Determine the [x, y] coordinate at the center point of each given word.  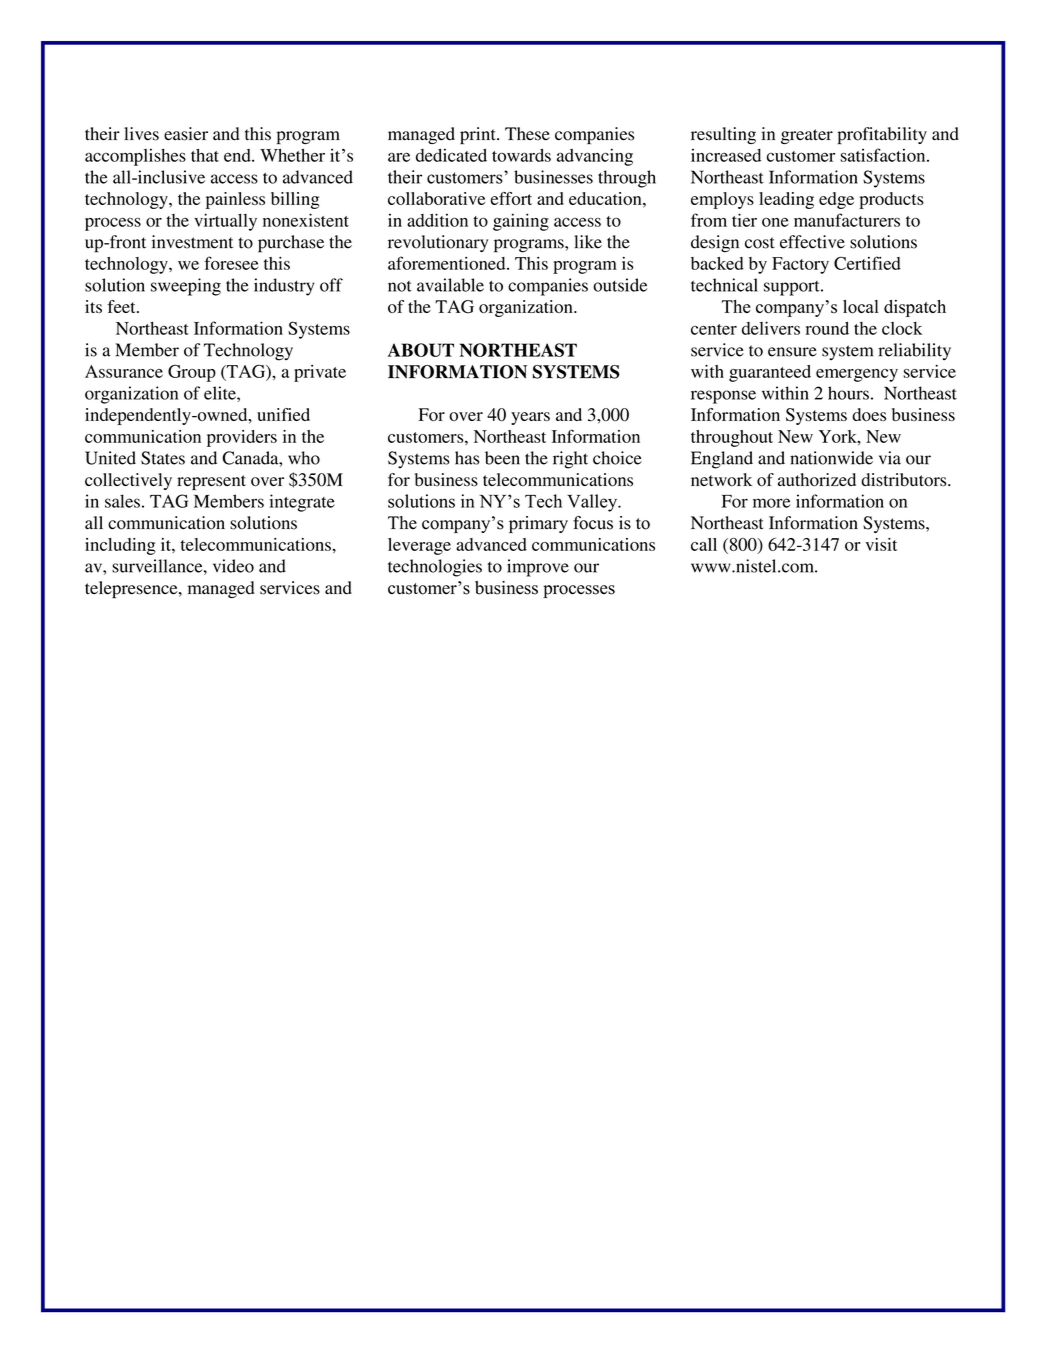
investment [192, 242]
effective [812, 242]
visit [881, 544]
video [233, 566]
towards [521, 155]
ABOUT [421, 350]
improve [538, 568]
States [163, 458]
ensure [792, 352]
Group [192, 373]
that [205, 155]
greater [807, 136]
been [502, 458]
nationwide [831, 458]
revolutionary [438, 243]
